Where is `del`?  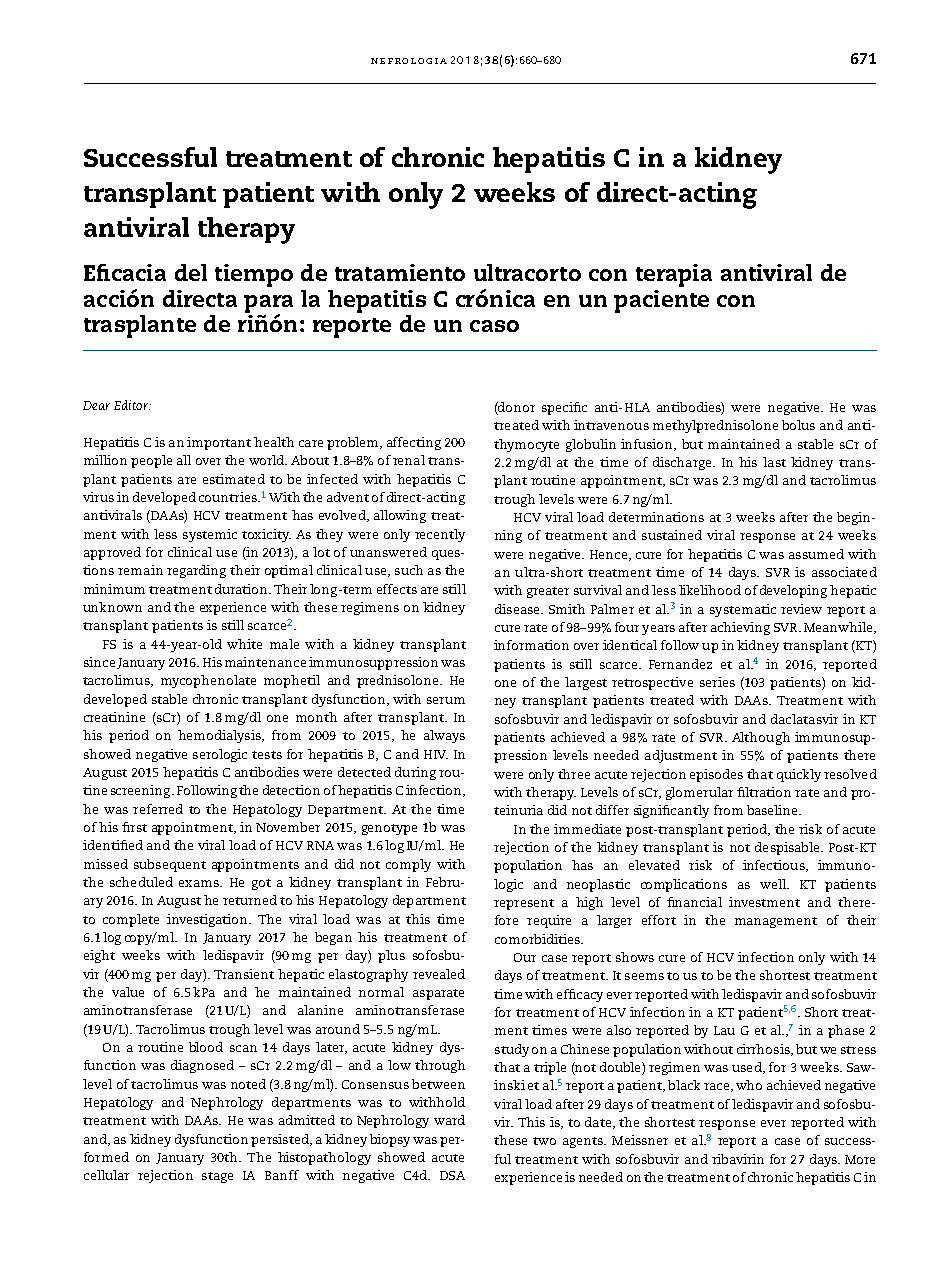 del is located at coordinates (191, 272).
